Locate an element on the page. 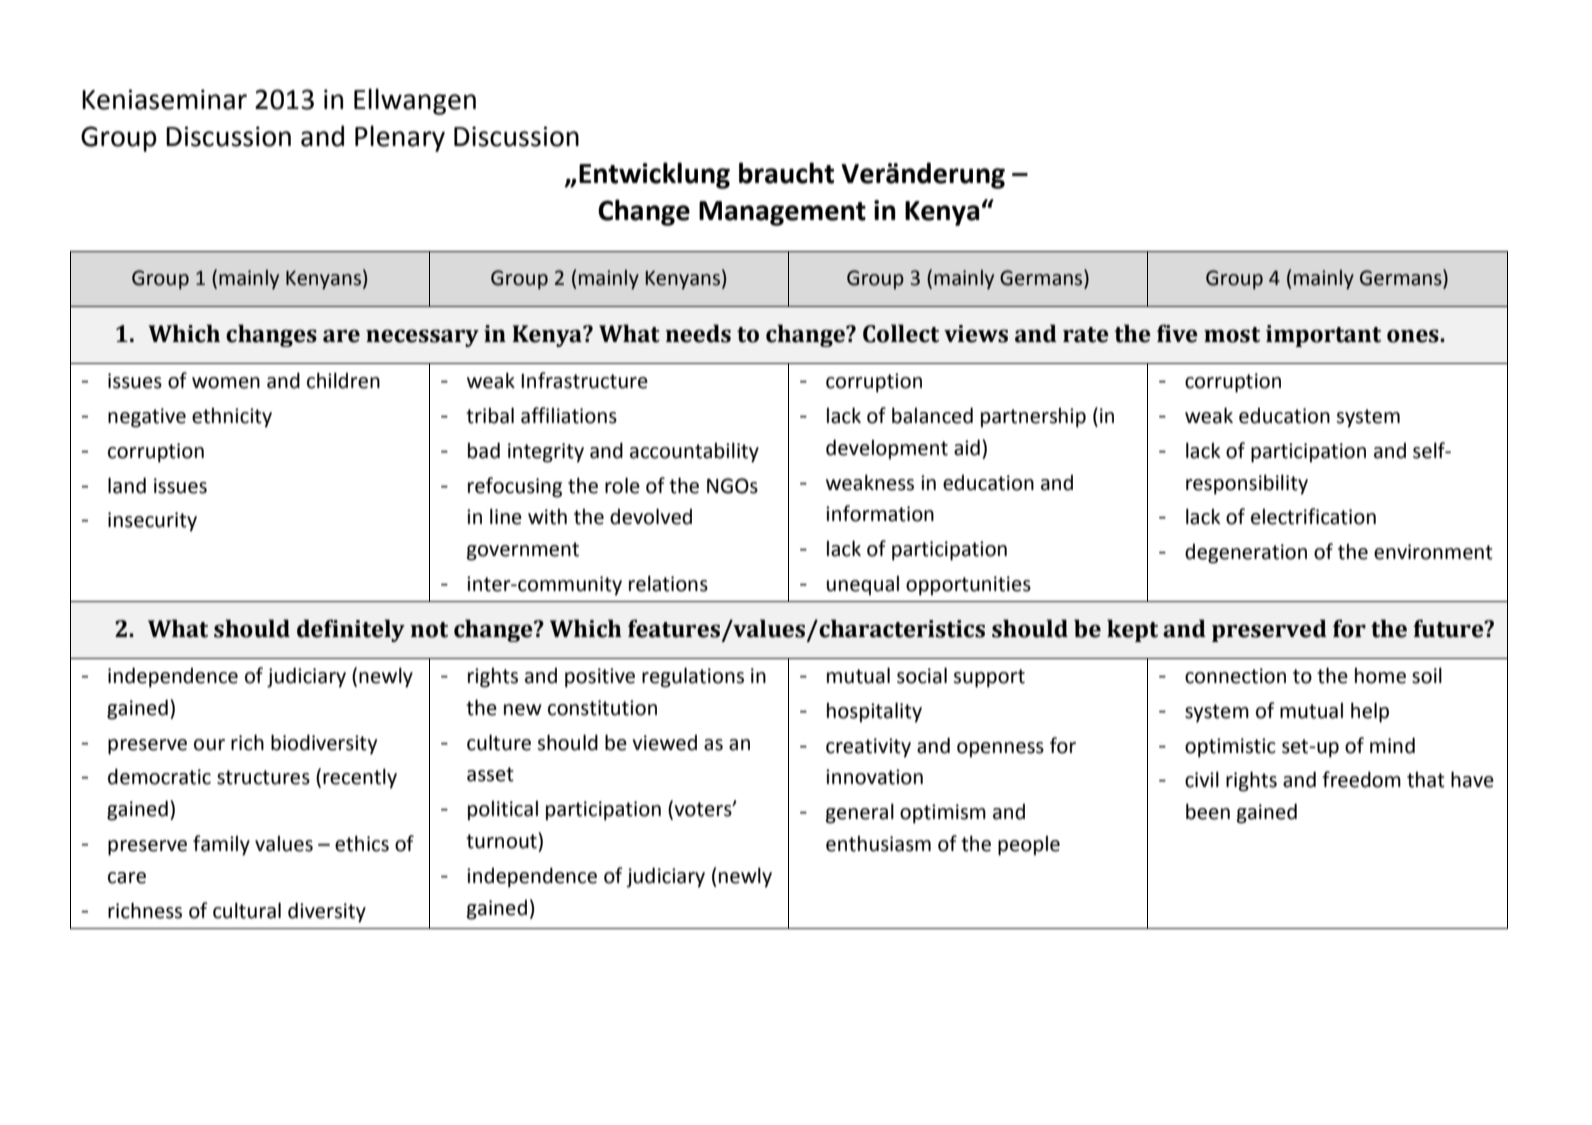 The width and height of the page is (1592, 1125). cultural is located at coordinates (247, 910).
